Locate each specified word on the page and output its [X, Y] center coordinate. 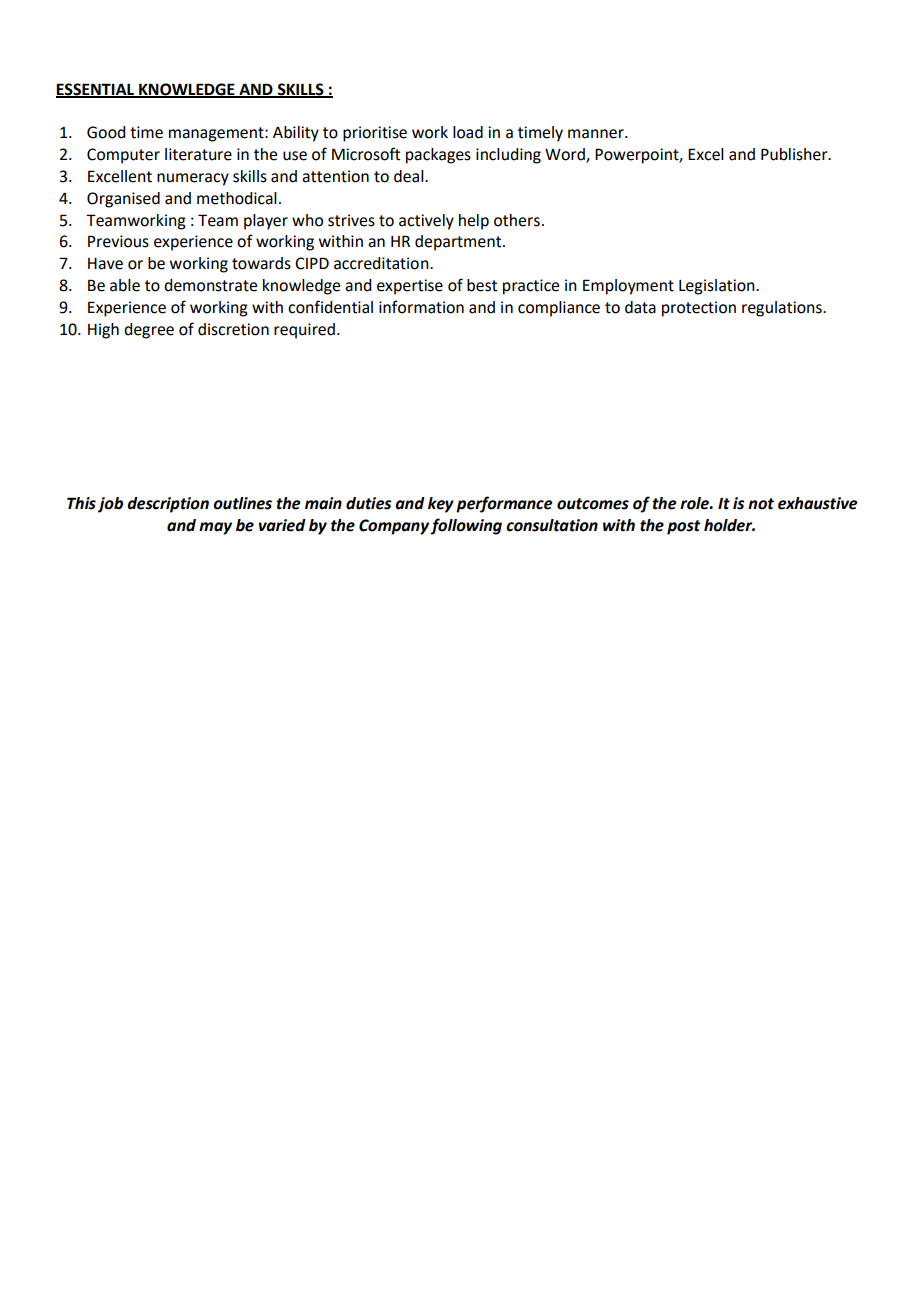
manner [597, 134]
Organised [123, 200]
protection [699, 309]
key [441, 505]
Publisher [795, 154]
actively [426, 222]
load [468, 132]
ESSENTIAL [96, 90]
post [683, 527]
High [103, 331]
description [168, 505]
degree [149, 331]
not [761, 504]
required [304, 331]
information [421, 307]
